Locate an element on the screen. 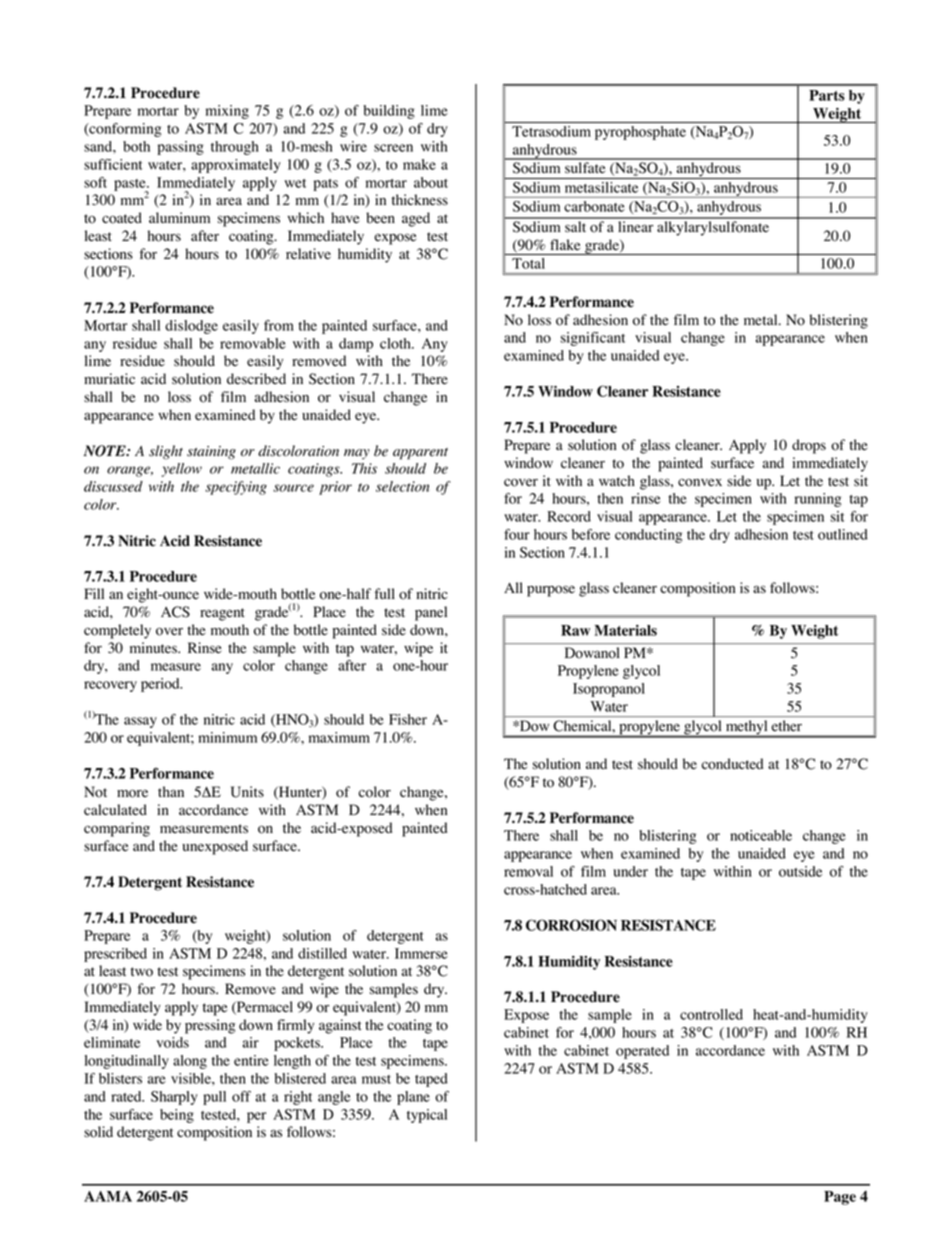 The width and height of the screenshot is (952, 1233). Page is located at coordinates (840, 1198).
